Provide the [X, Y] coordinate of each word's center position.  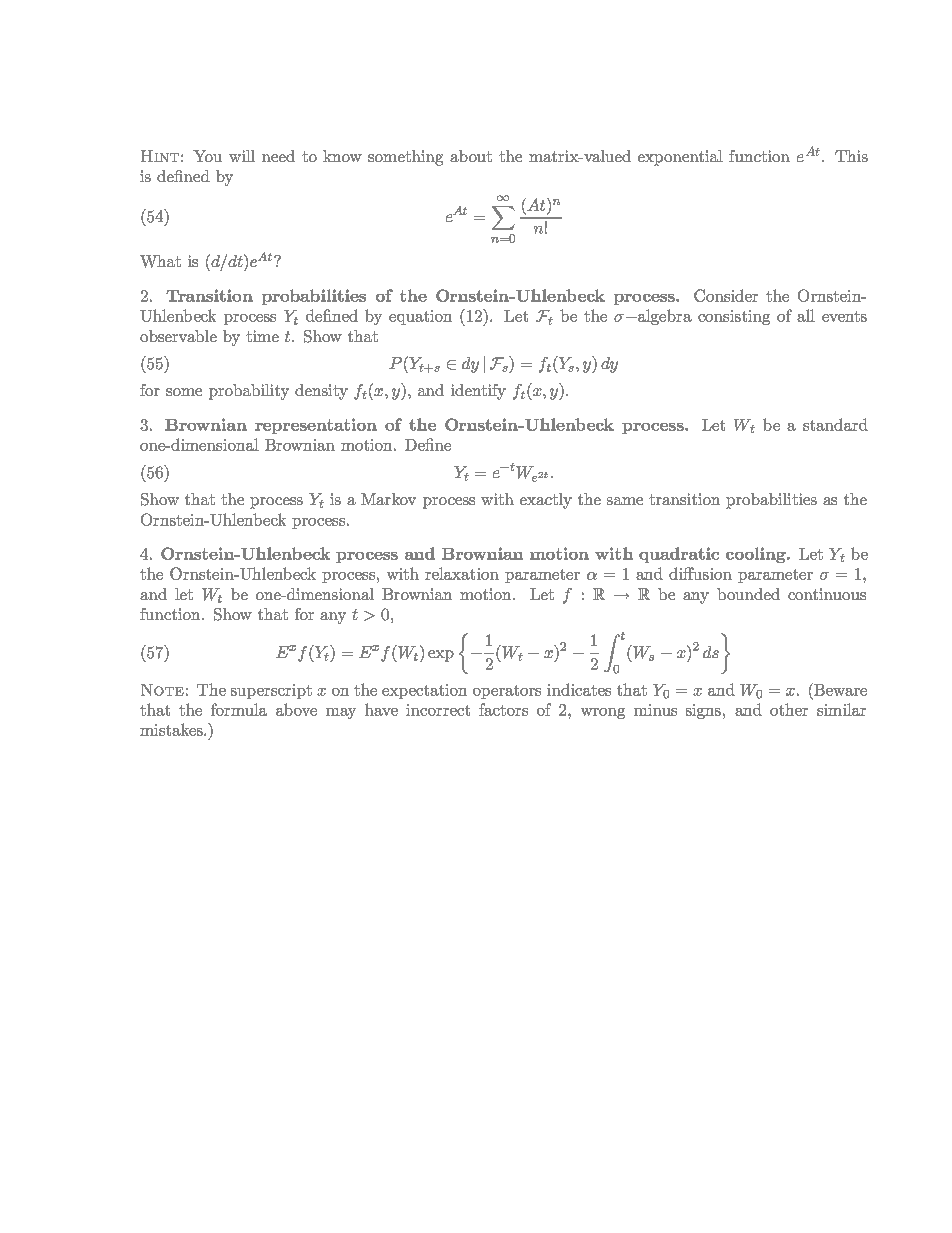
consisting [734, 317]
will [242, 156]
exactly [546, 501]
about [471, 156]
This [851, 156]
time [262, 336]
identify [478, 392]
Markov [388, 499]
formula [239, 709]
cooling [757, 555]
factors [503, 709]
